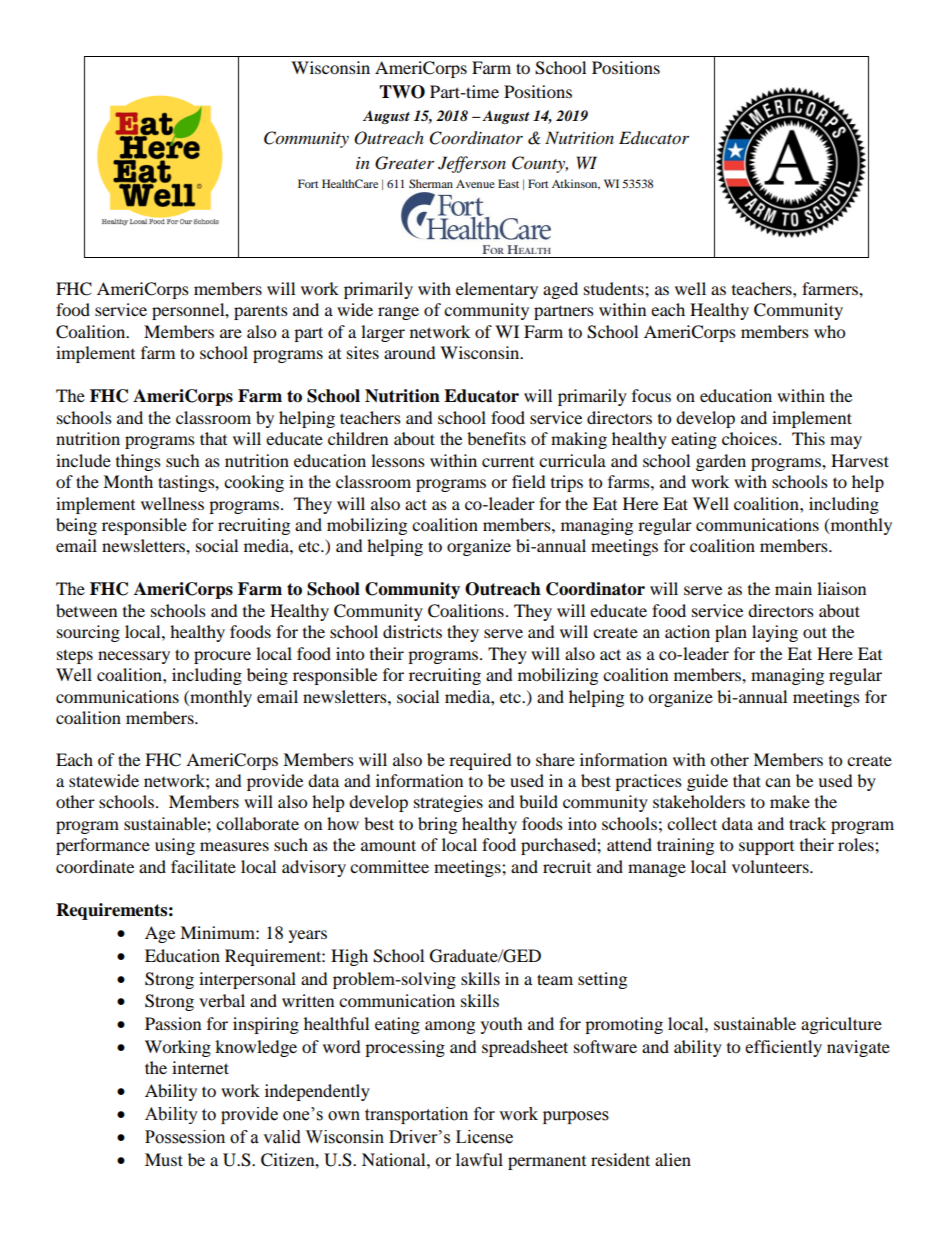 The image size is (952, 1233). I want to click on Possession, so click(185, 1137).
